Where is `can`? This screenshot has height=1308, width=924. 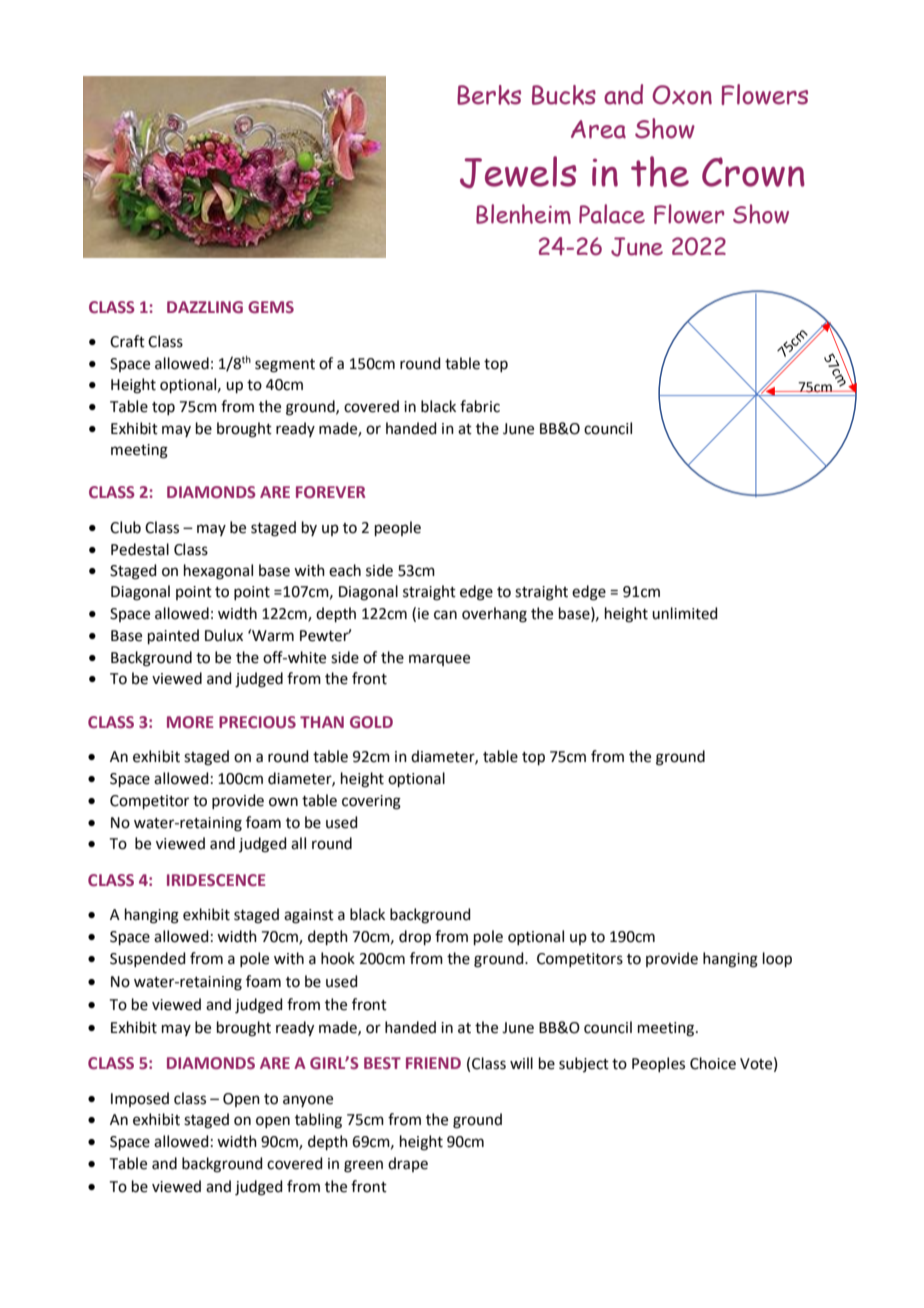 can is located at coordinates (445, 615).
